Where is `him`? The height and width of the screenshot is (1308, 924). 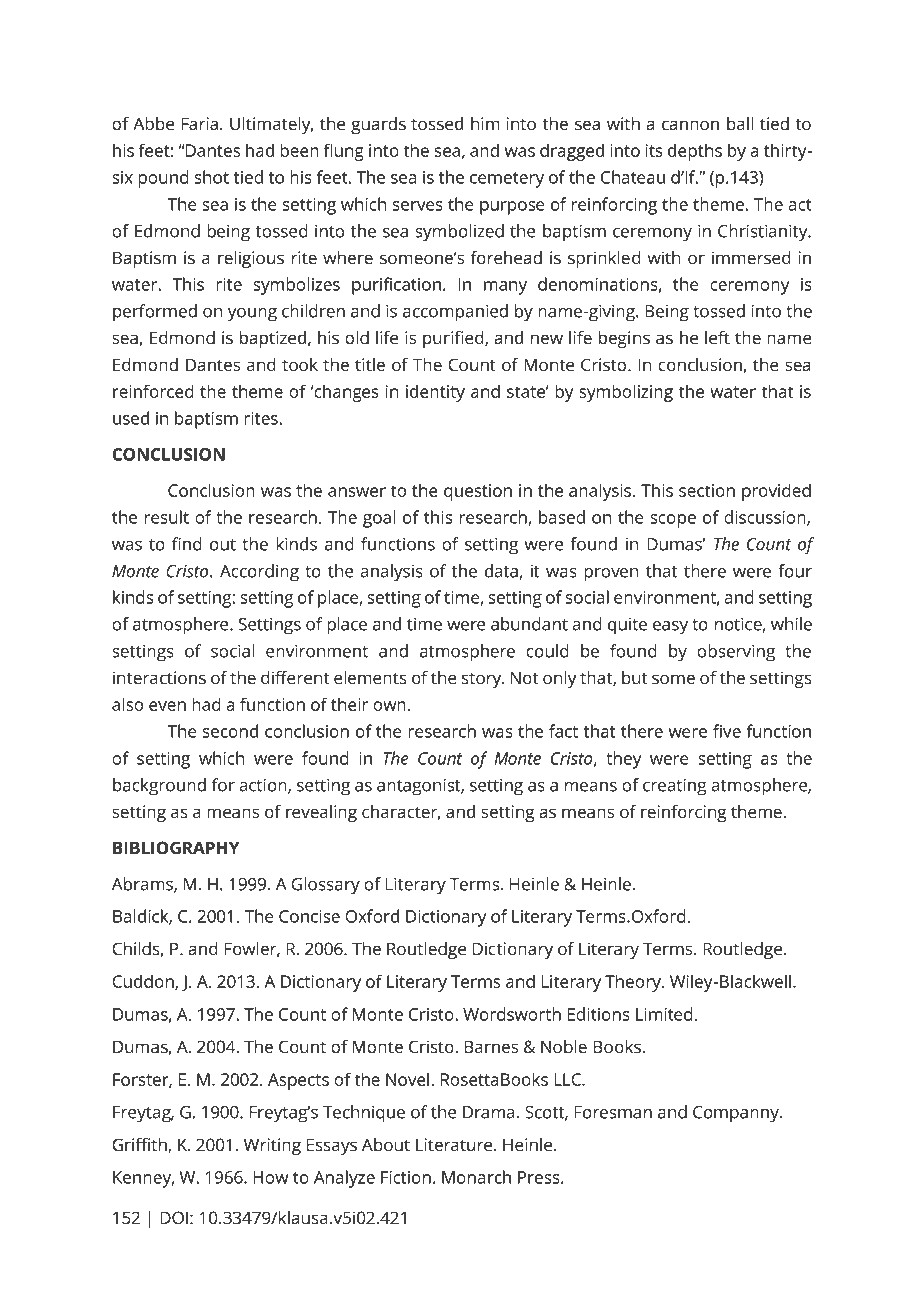 him is located at coordinates (485, 123).
